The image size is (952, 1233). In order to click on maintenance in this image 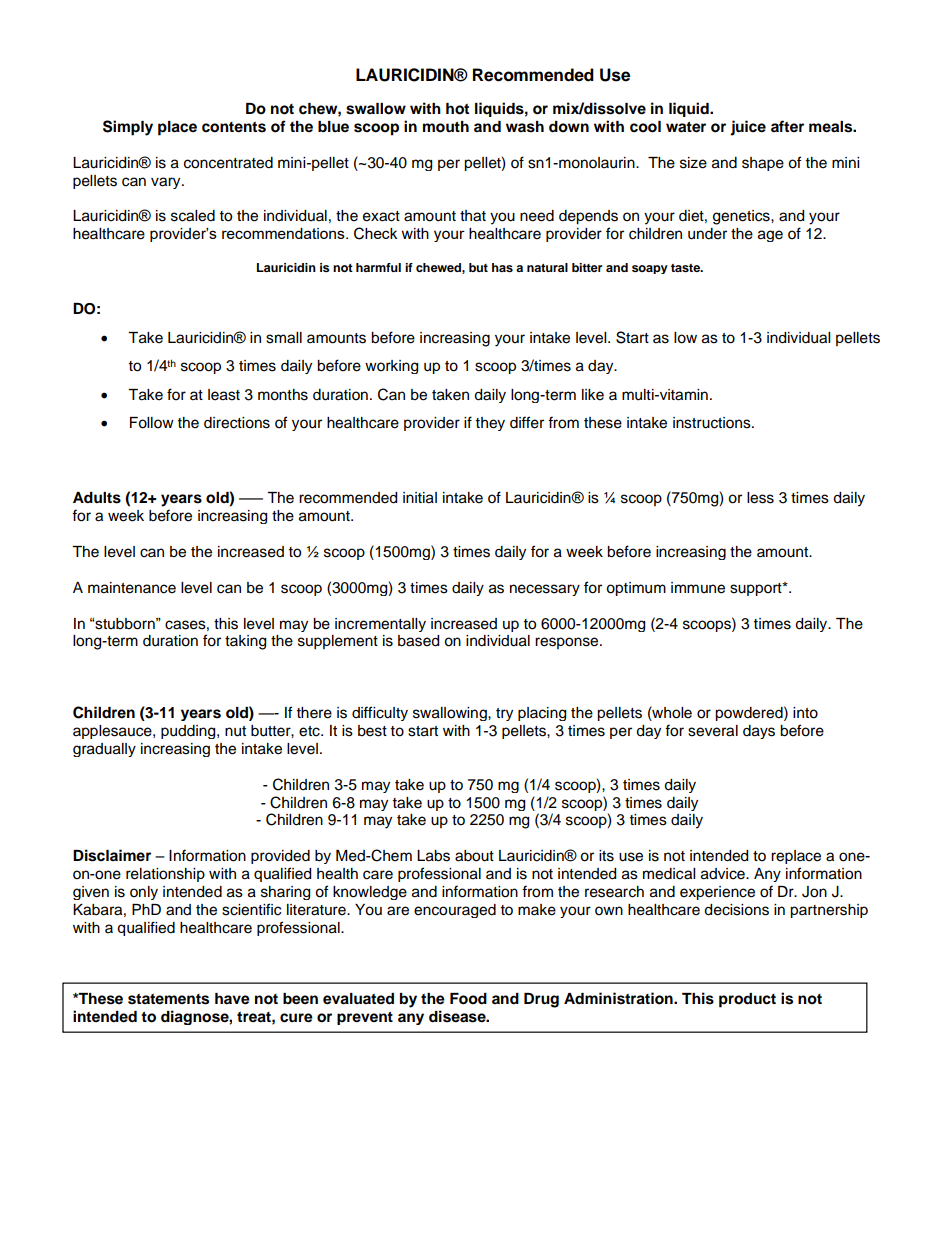, I will do `click(132, 588)`.
